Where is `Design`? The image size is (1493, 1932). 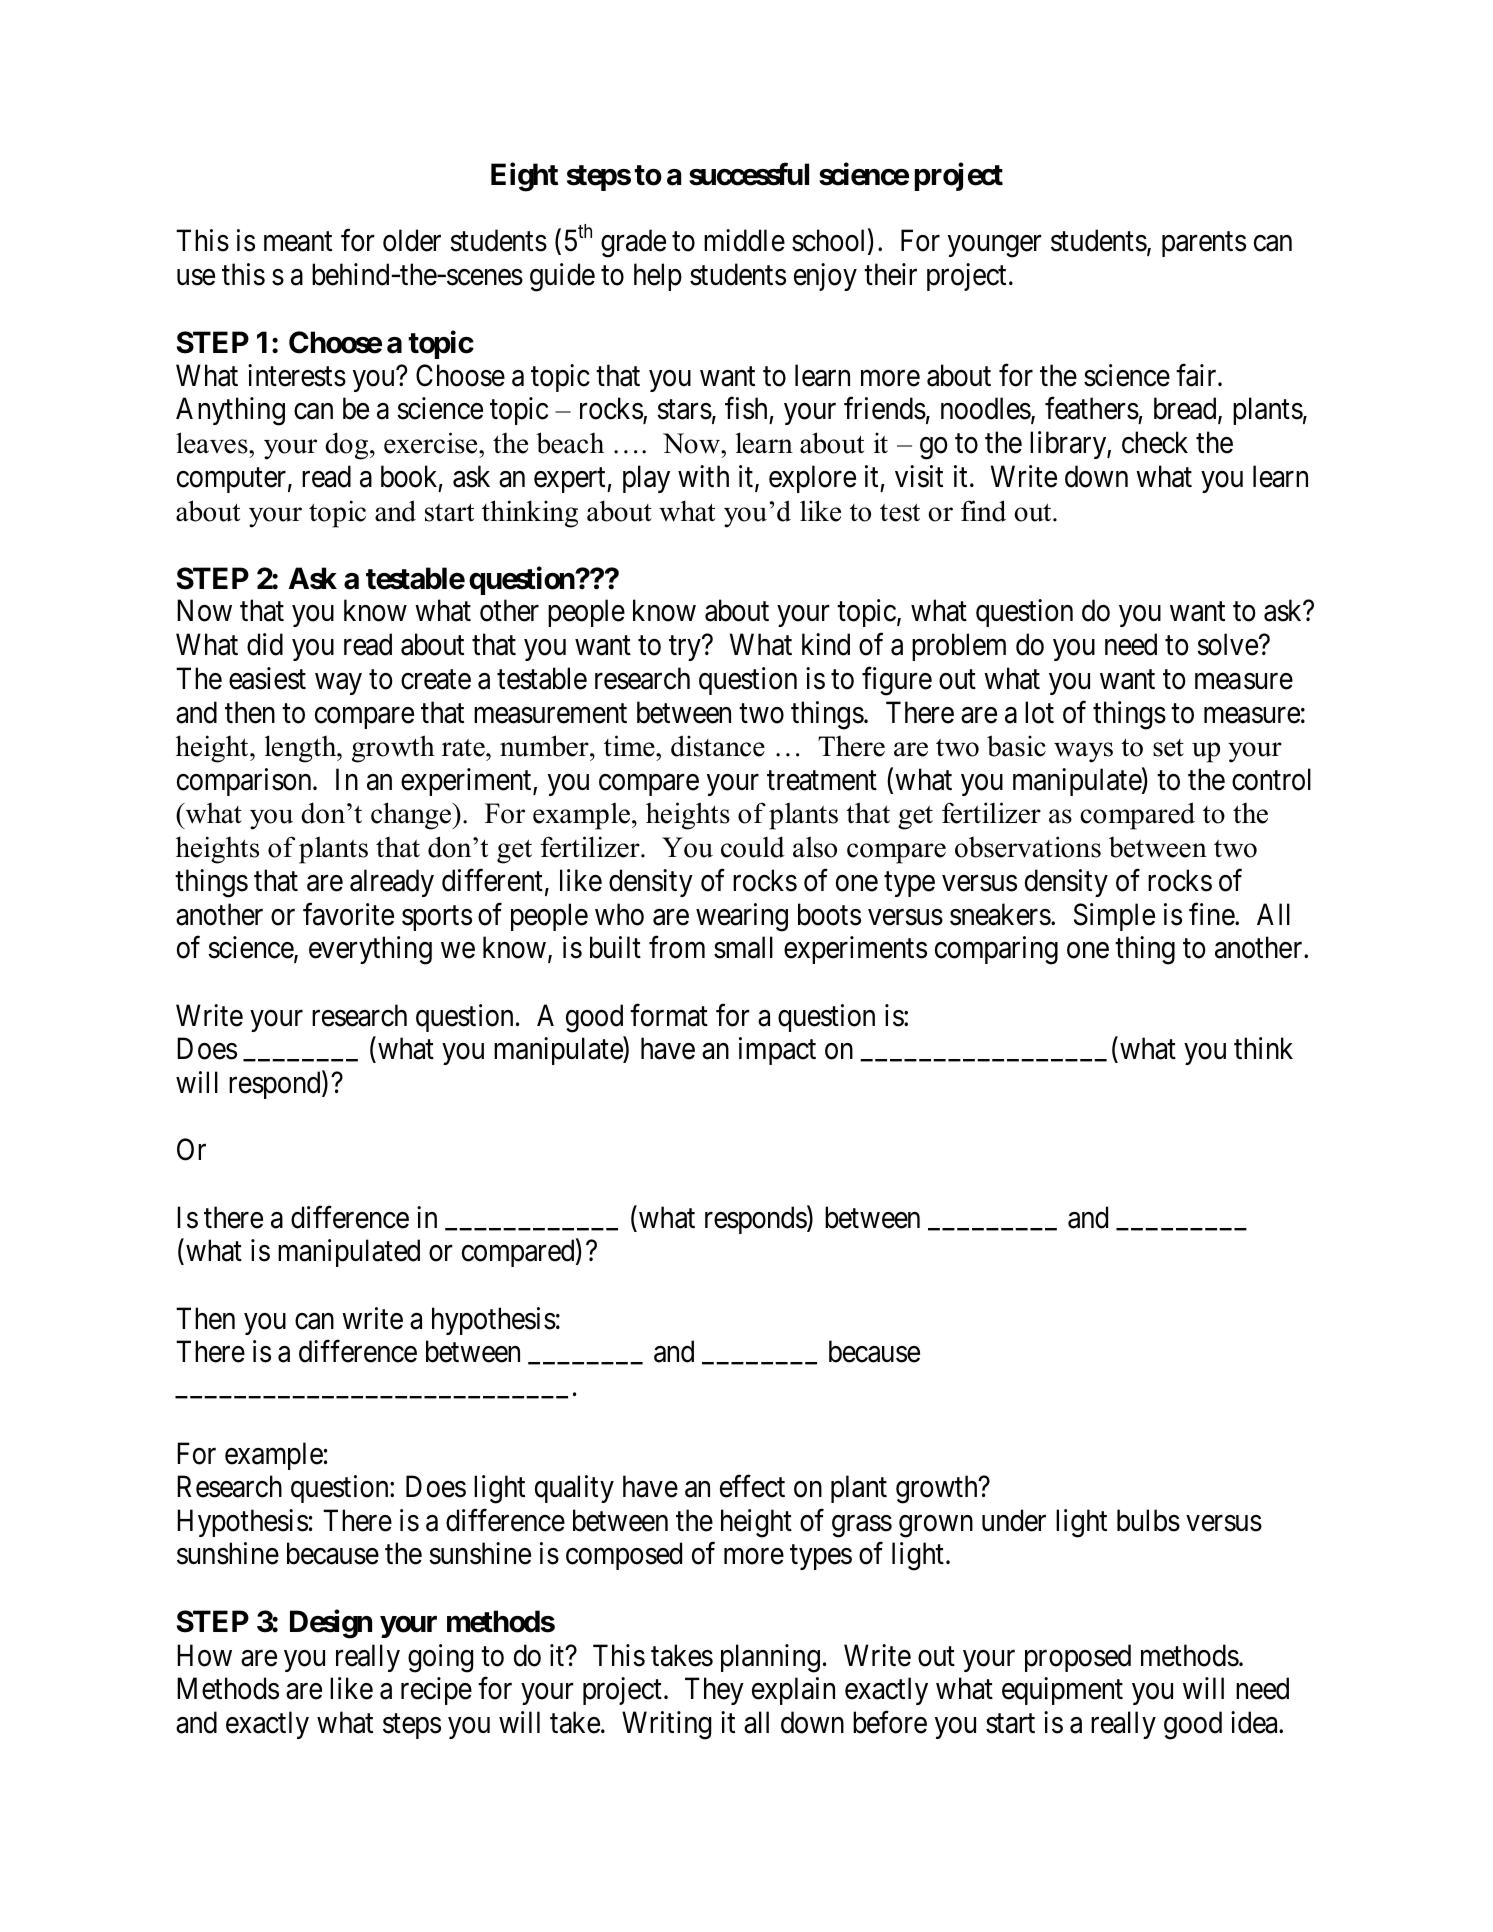 Design is located at coordinates (331, 1624).
